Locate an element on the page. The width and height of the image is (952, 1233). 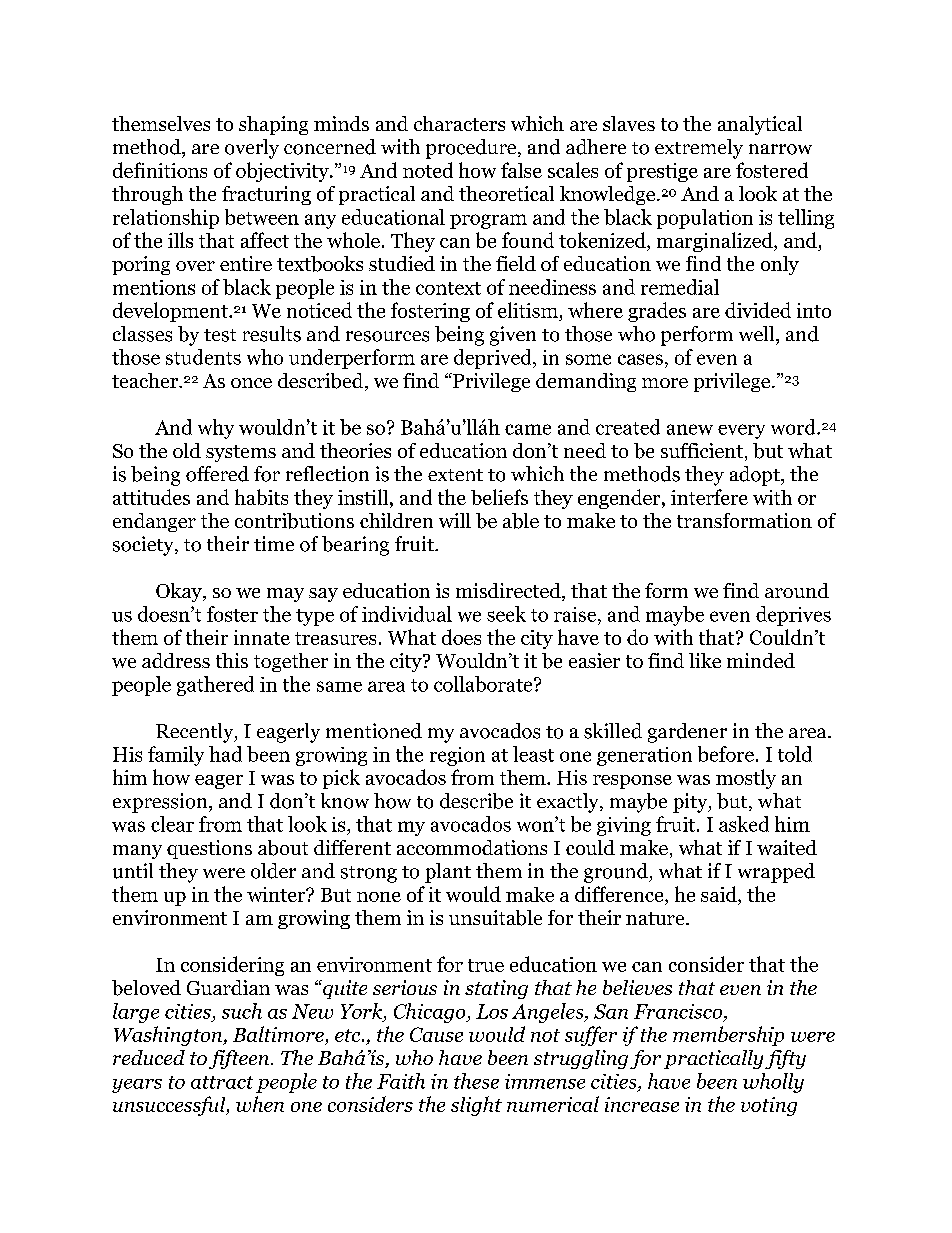
region is located at coordinates (457, 756).
